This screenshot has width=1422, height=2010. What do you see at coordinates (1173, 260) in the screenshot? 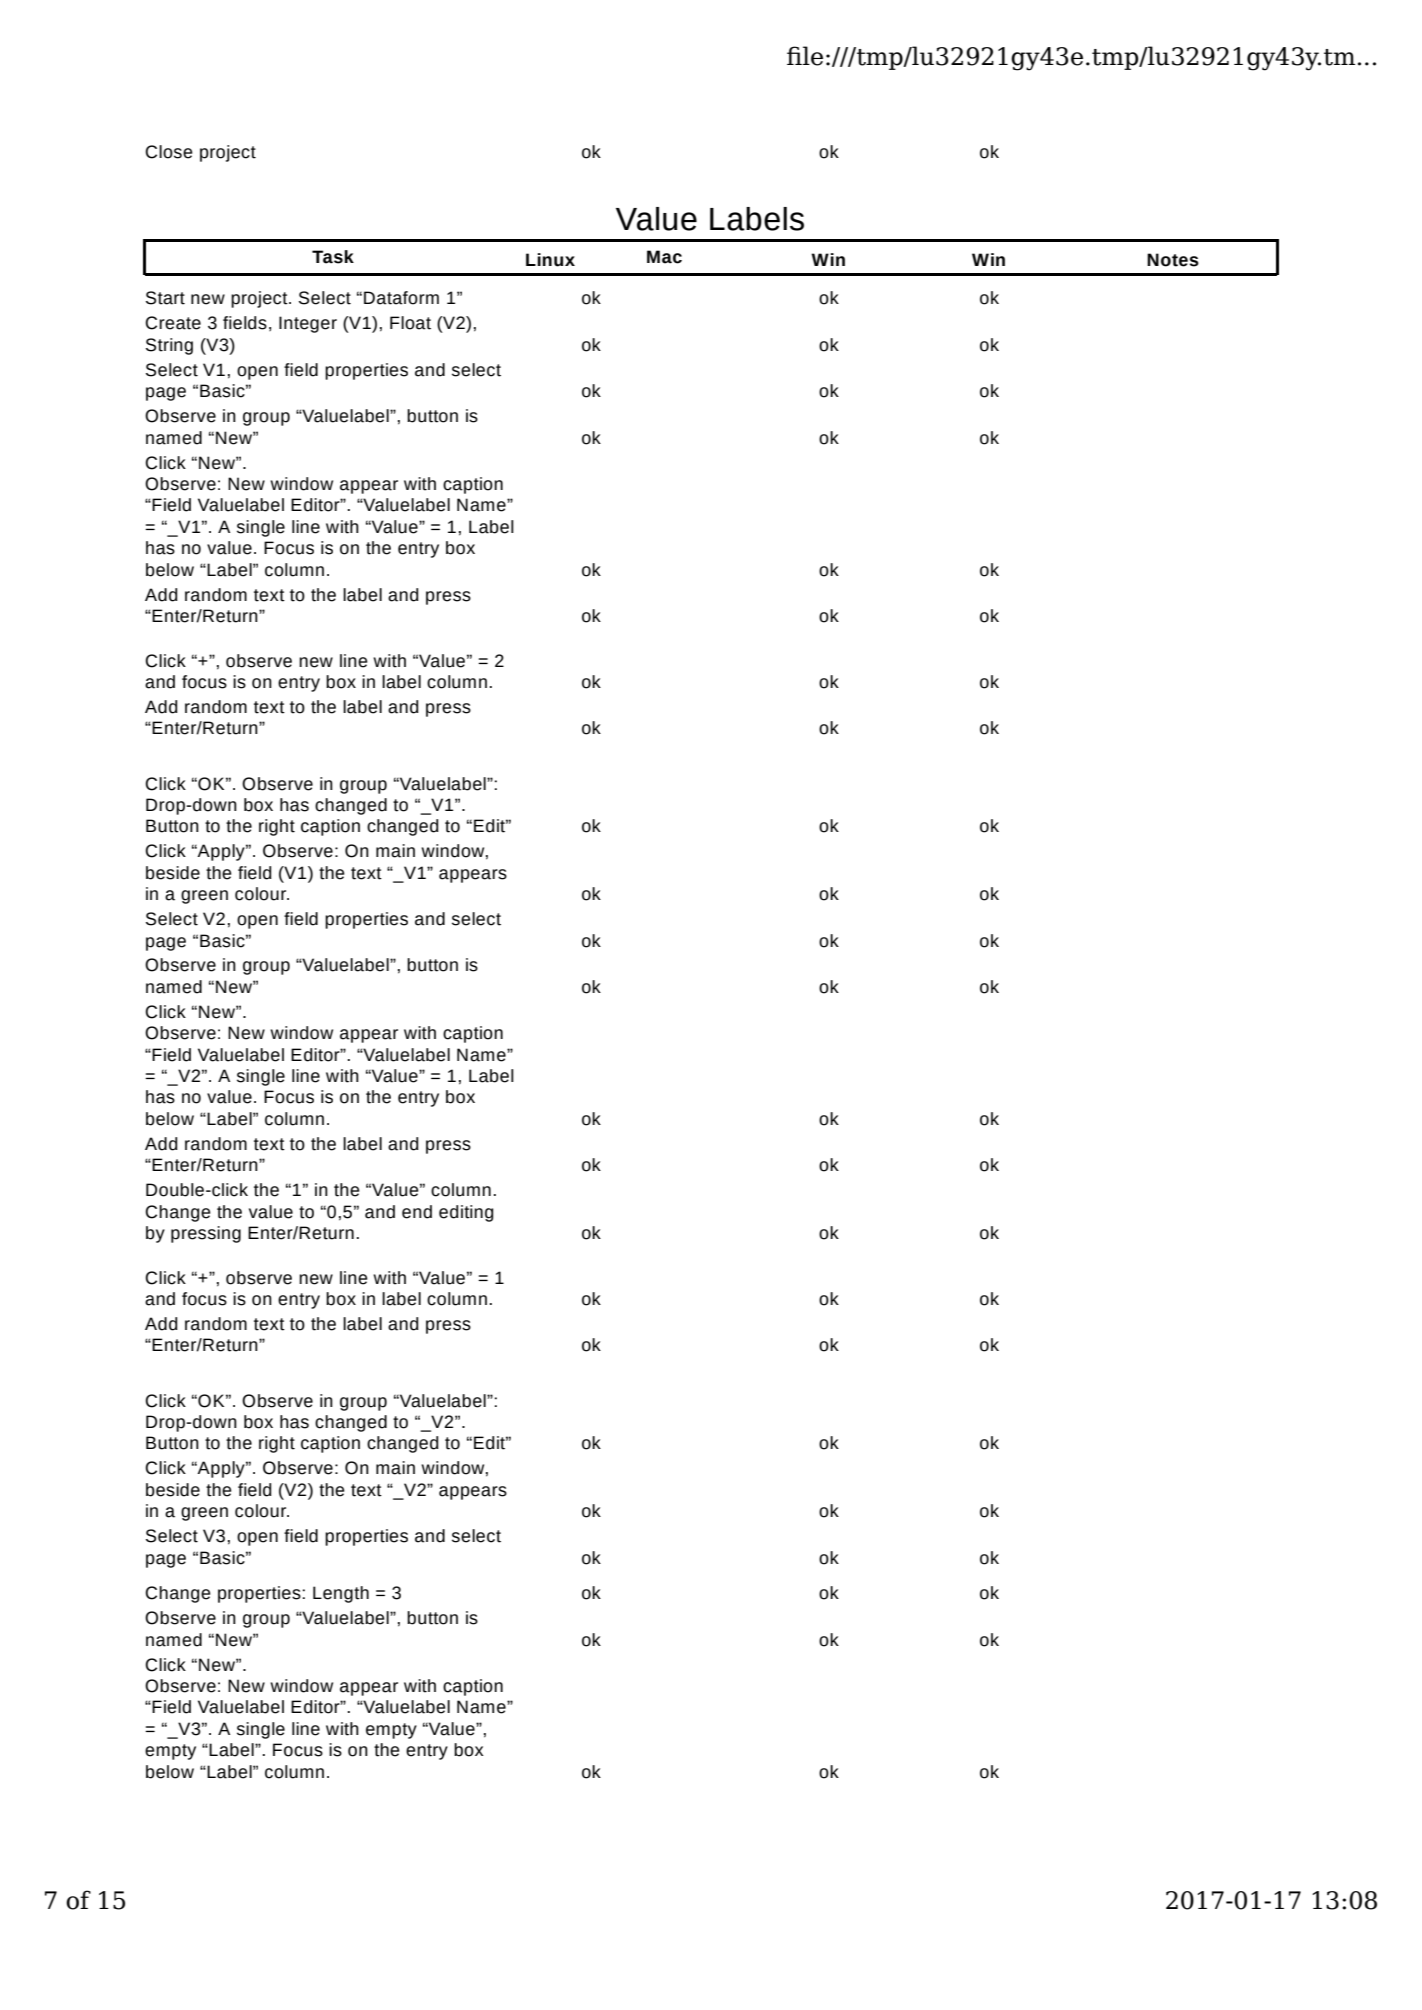
I see `Notes` at bounding box center [1173, 260].
